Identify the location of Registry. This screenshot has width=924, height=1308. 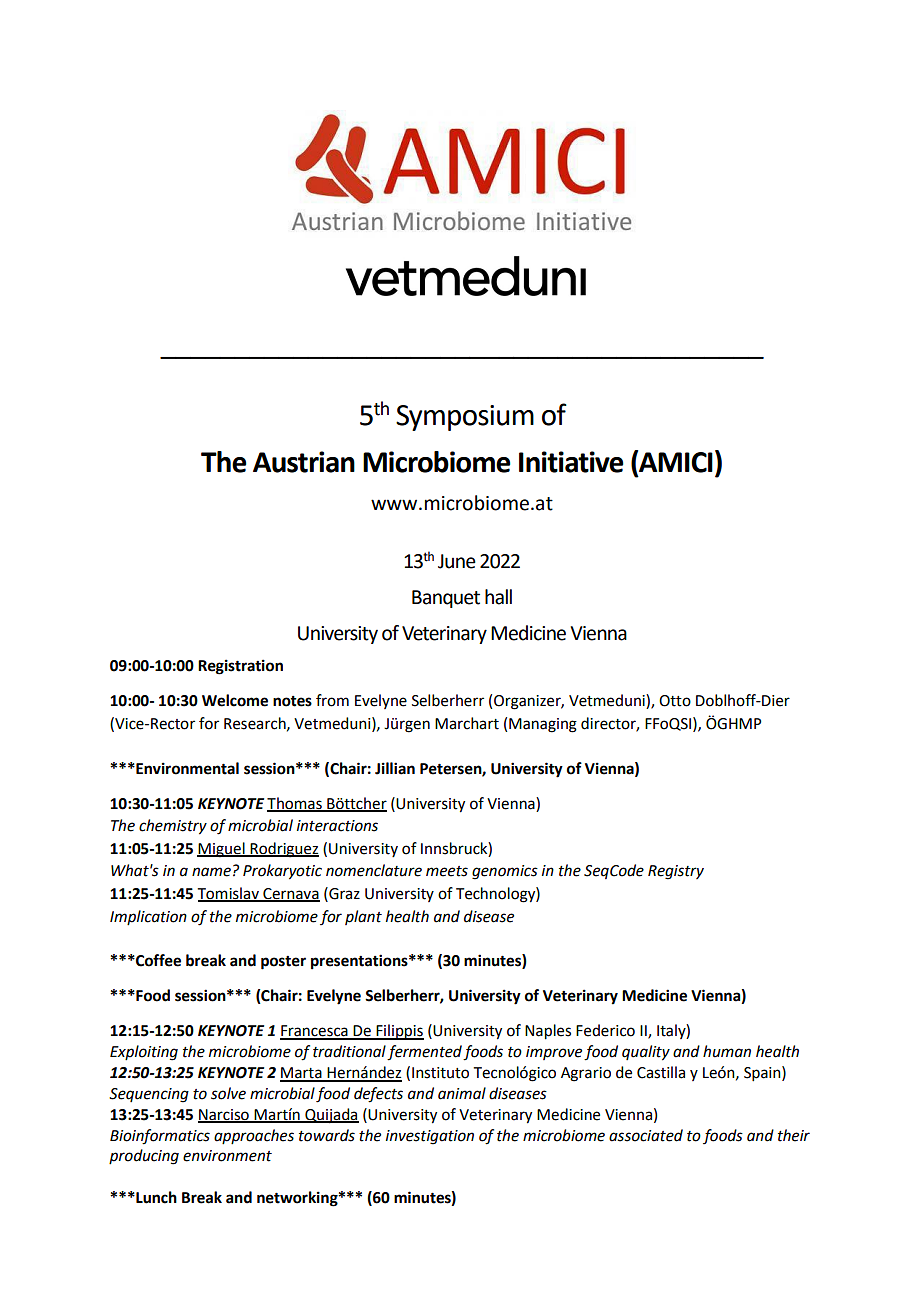
(676, 872).
